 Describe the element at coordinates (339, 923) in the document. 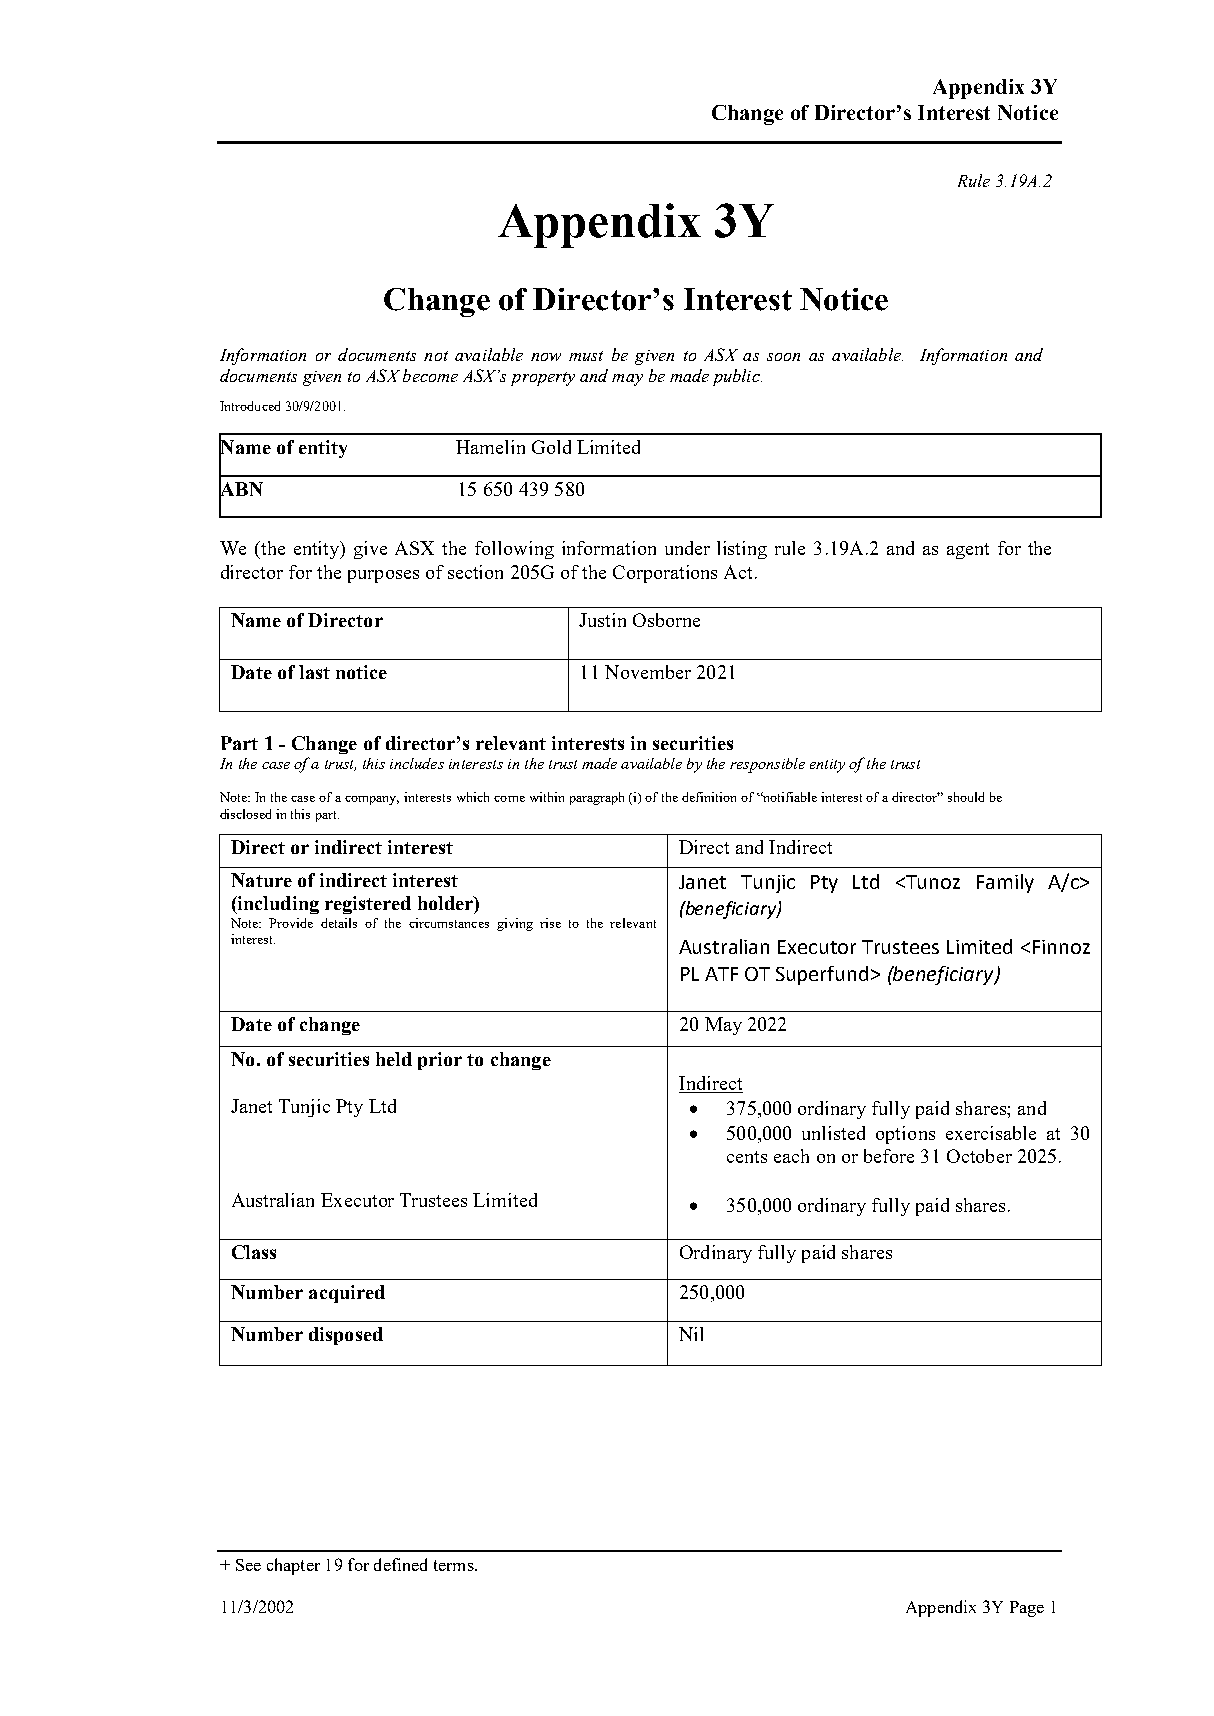

I see `details` at that location.
